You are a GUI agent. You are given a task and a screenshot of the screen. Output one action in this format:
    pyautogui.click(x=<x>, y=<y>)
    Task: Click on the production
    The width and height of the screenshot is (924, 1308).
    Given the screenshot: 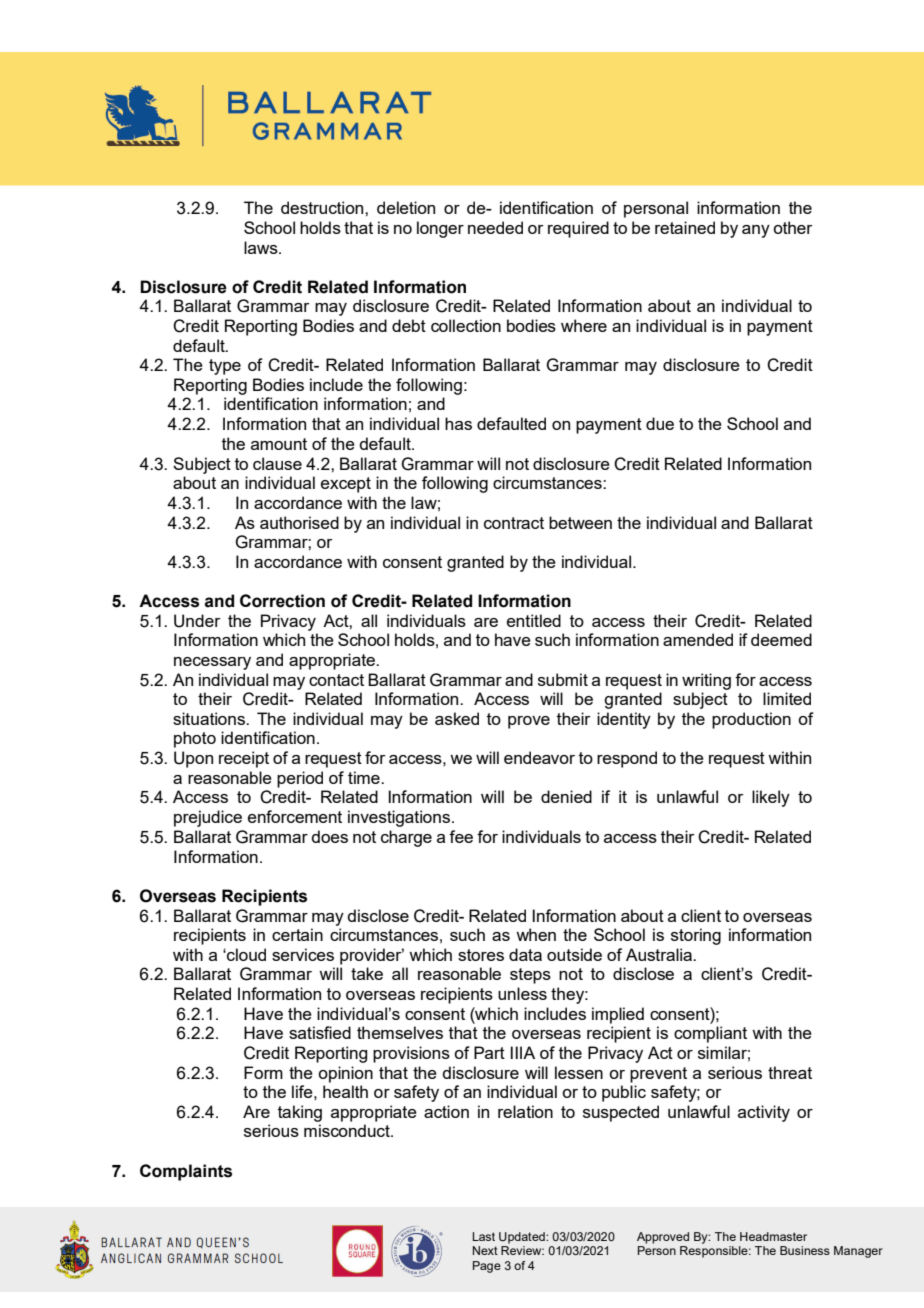 What is the action you would take?
    pyautogui.click(x=751, y=720)
